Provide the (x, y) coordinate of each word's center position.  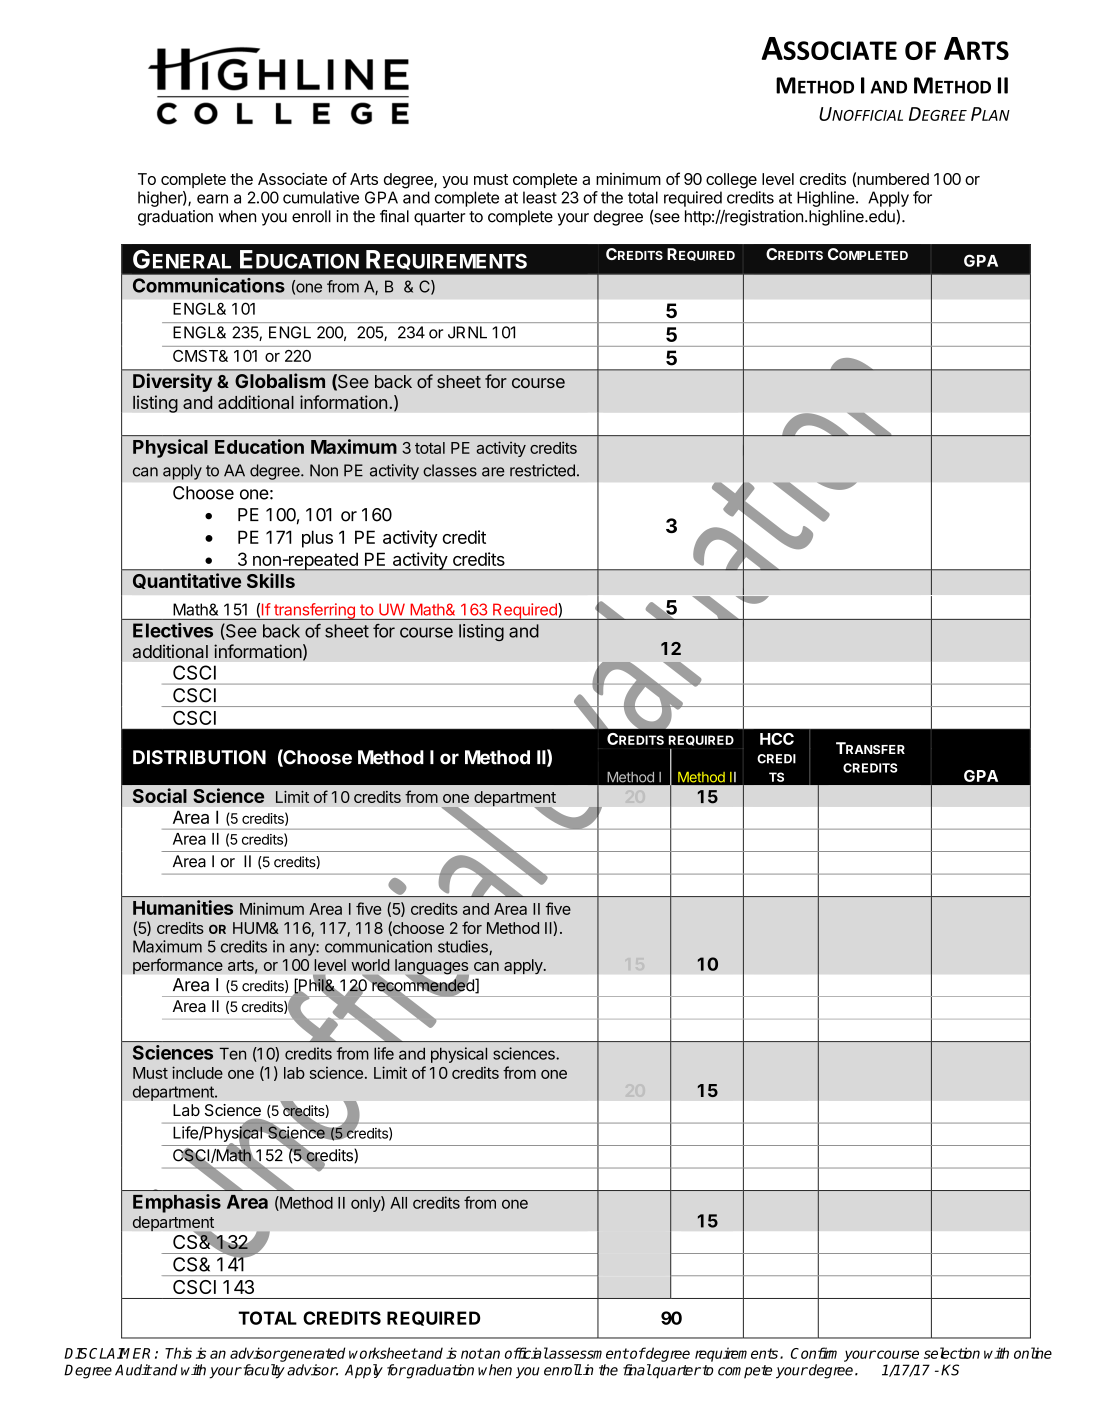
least (540, 197)
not (472, 1353)
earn (212, 199)
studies (464, 947)
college (731, 181)
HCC (777, 739)
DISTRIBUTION (199, 757)
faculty (263, 1371)
